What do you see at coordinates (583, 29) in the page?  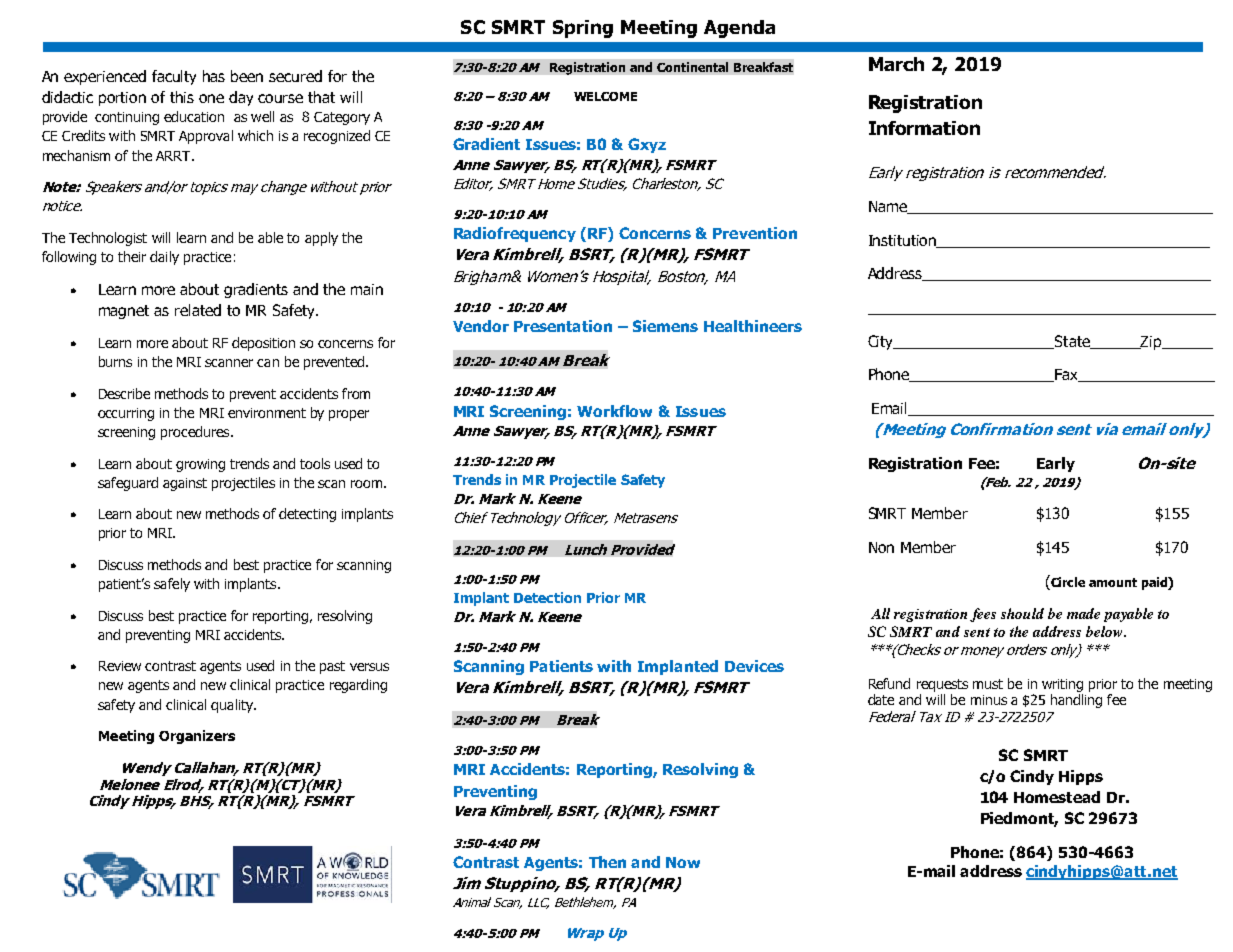 I see `Spring` at bounding box center [583, 29].
